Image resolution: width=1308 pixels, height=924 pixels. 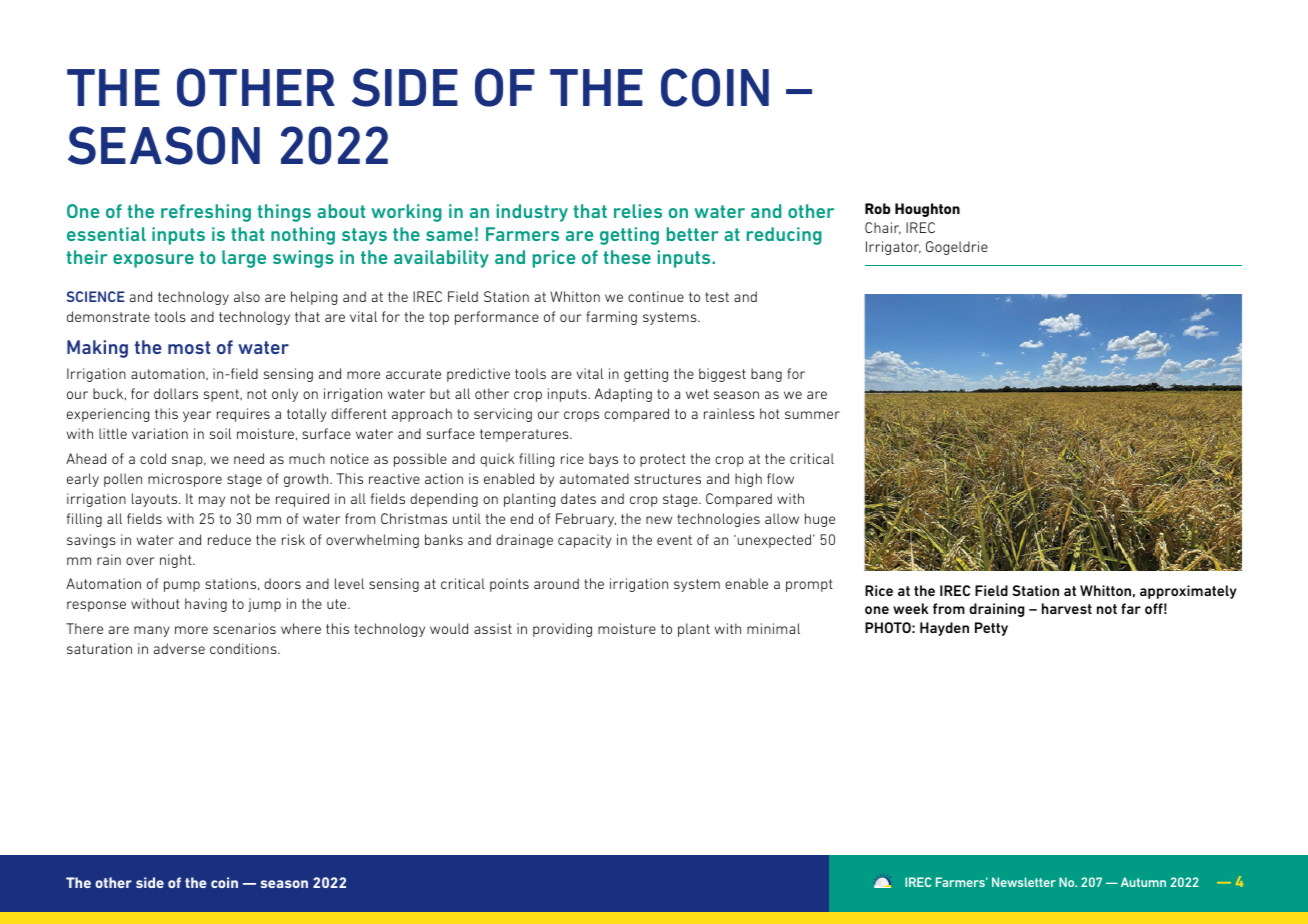 What do you see at coordinates (717, 297) in the screenshot?
I see `test` at bounding box center [717, 297].
